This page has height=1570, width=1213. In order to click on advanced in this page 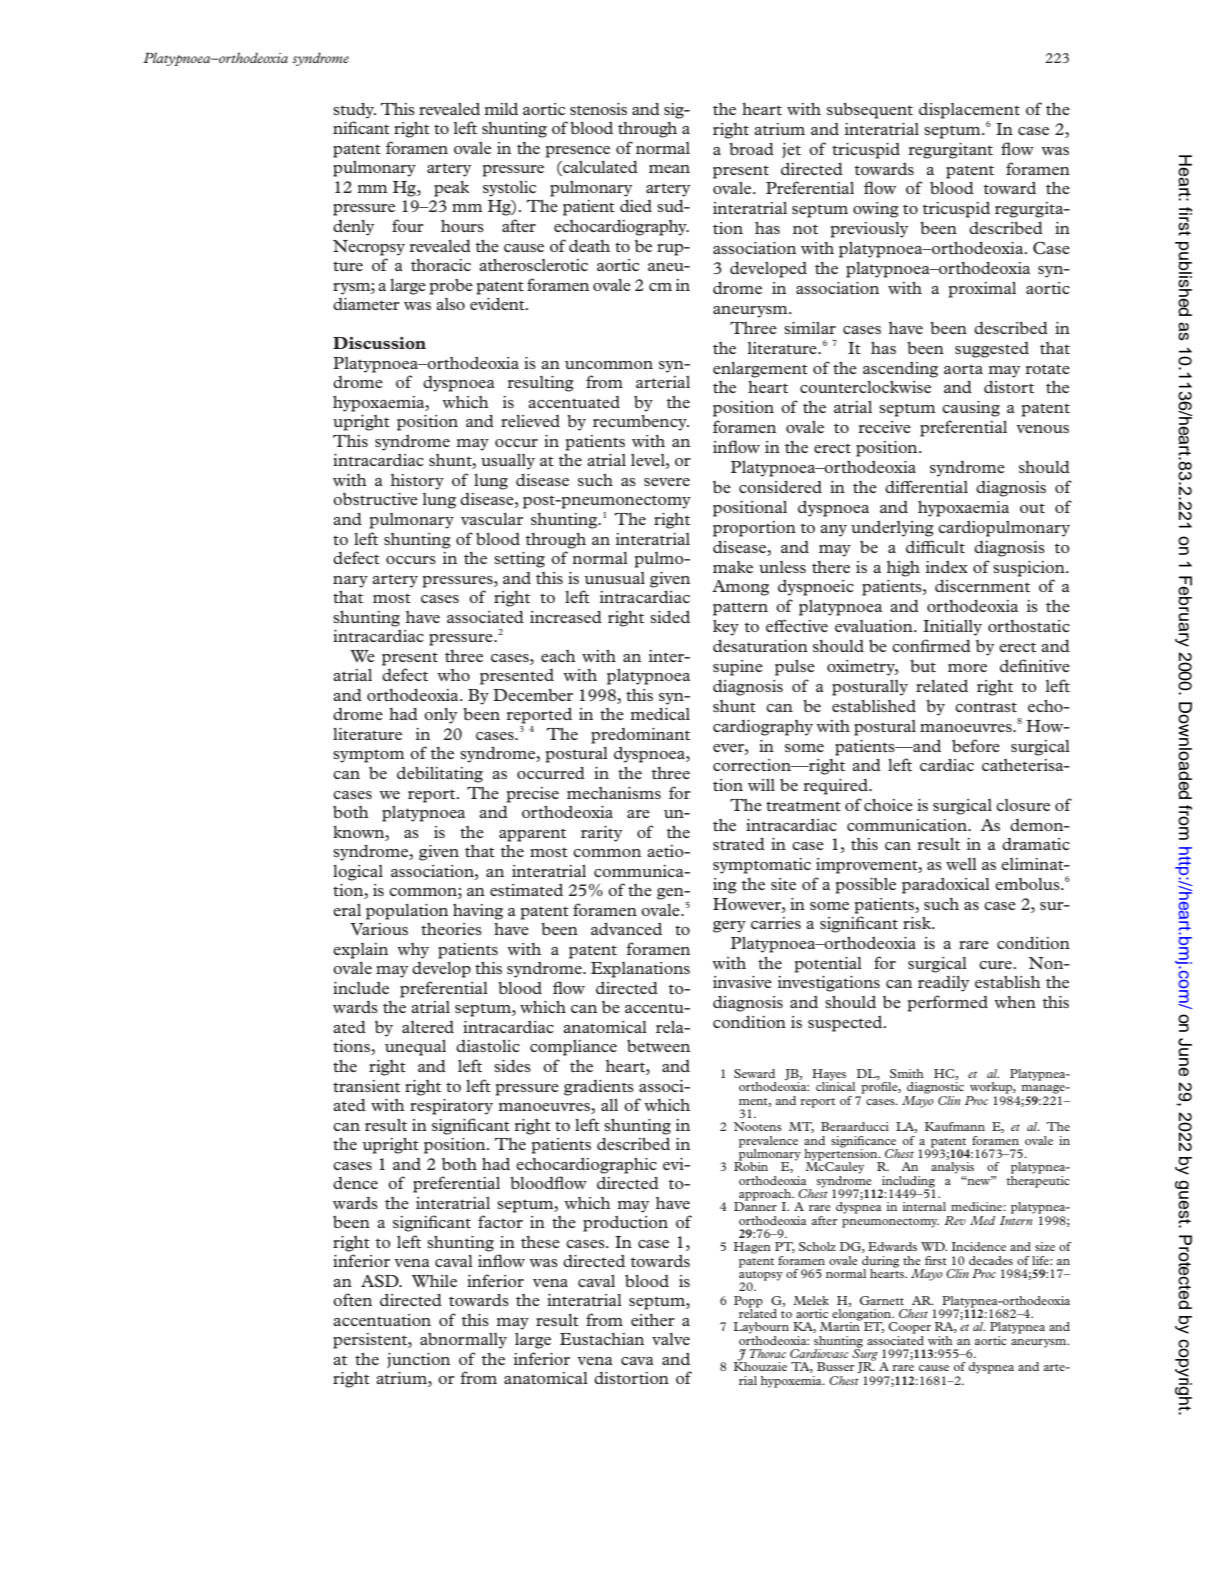, I will do `click(626, 929)`.
